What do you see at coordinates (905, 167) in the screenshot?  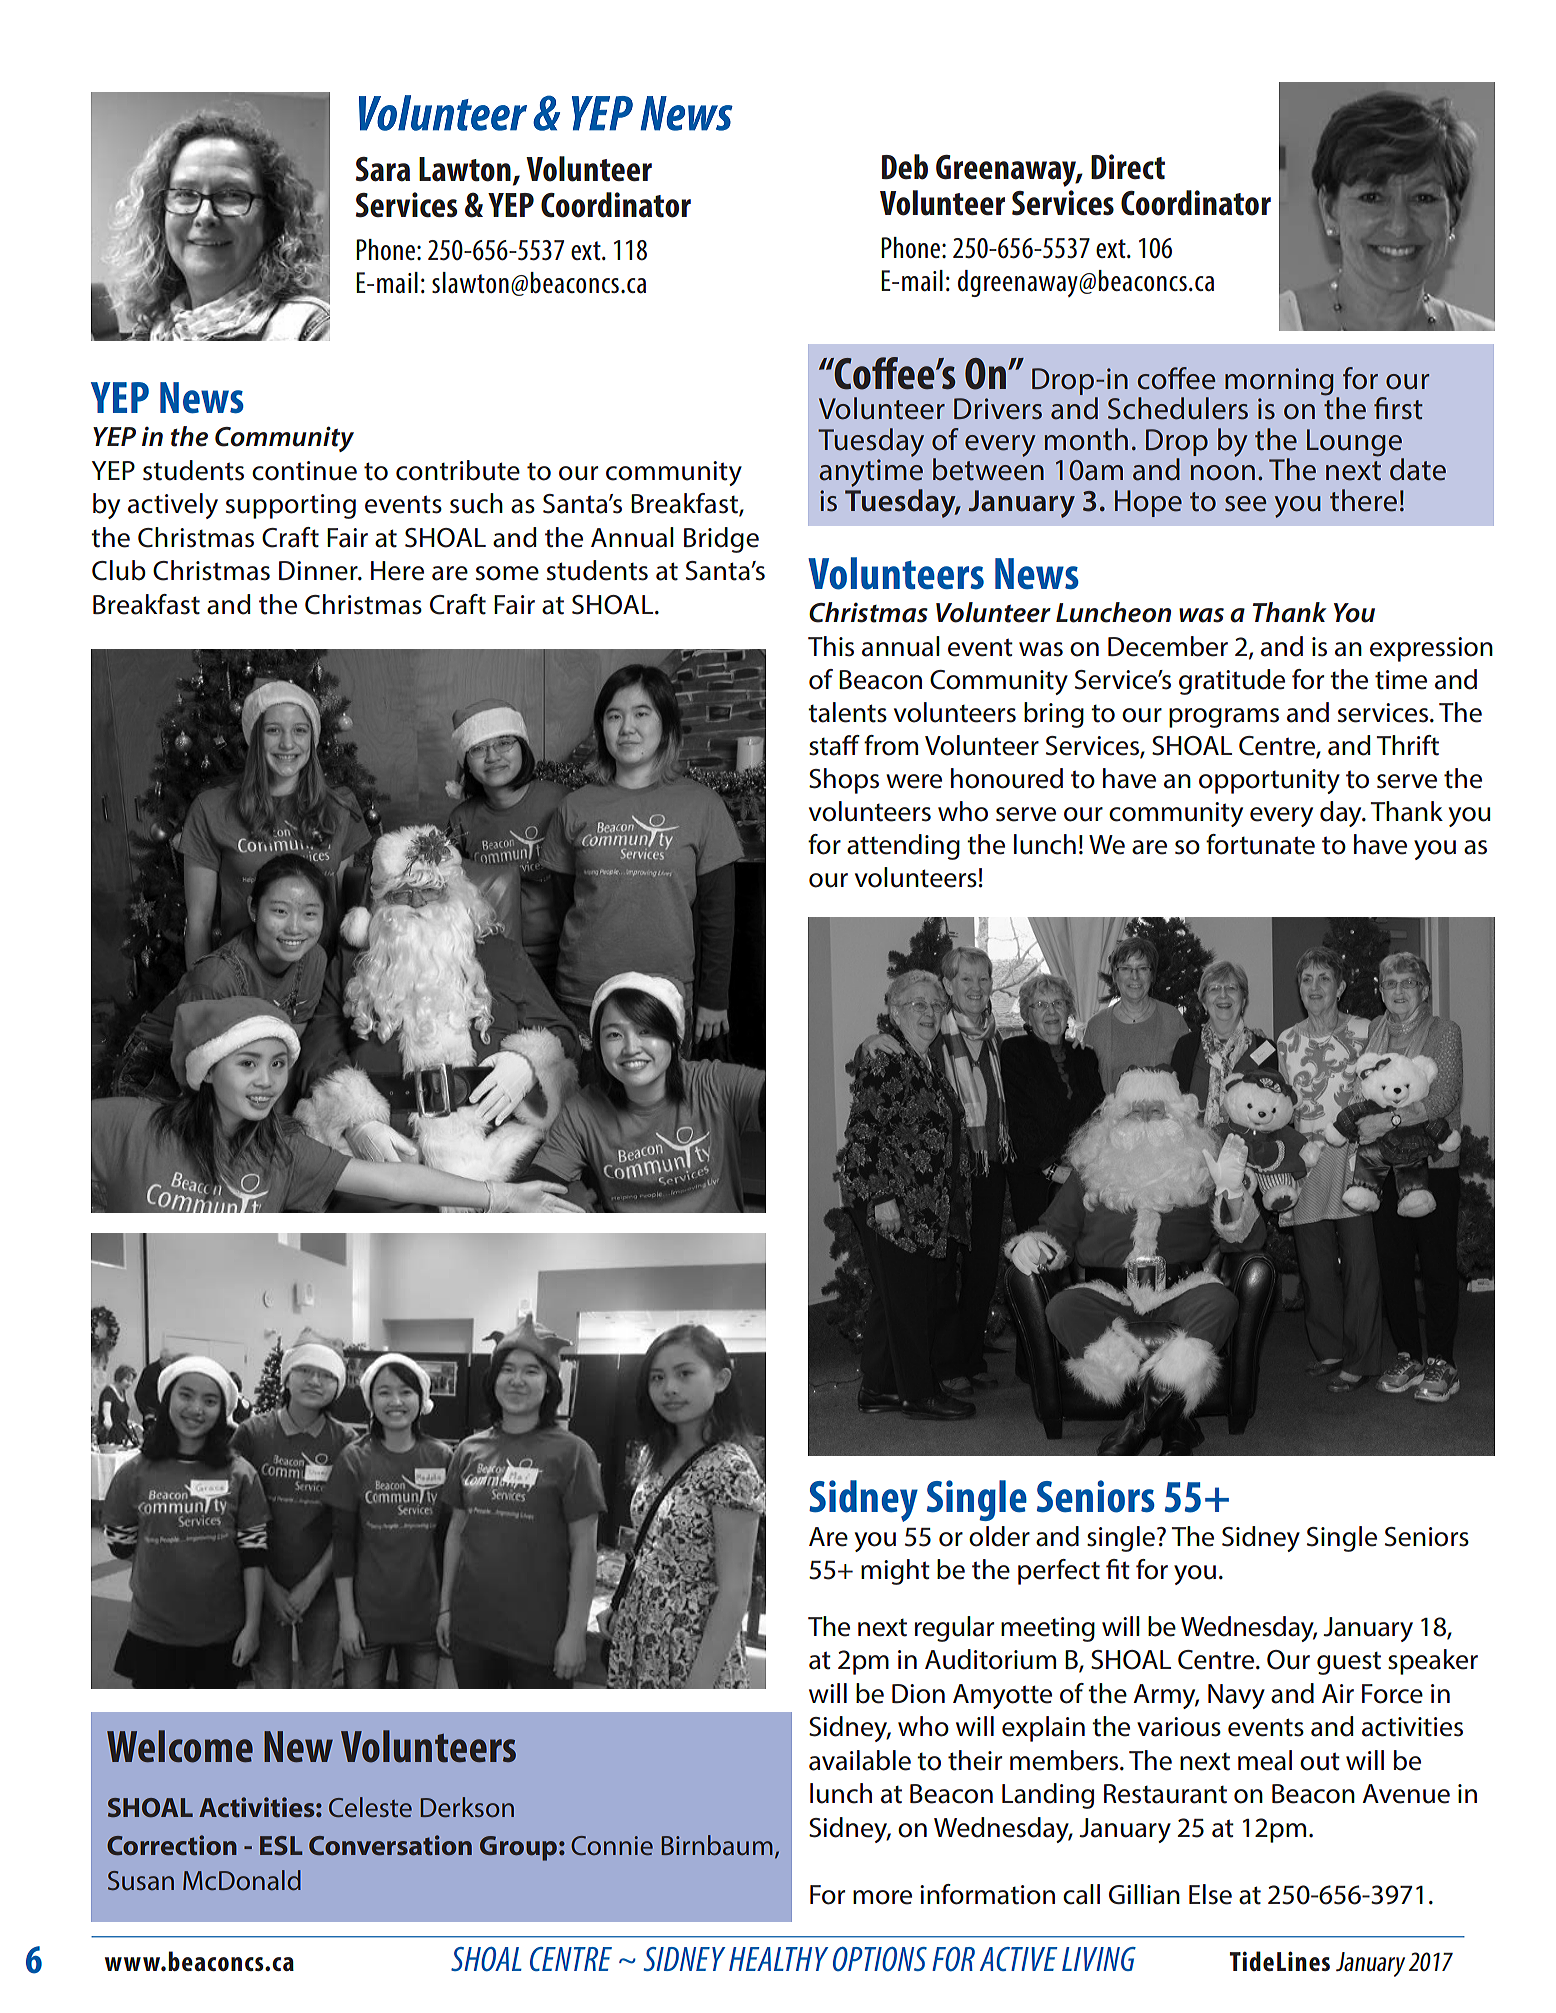 I see `Deb` at bounding box center [905, 167].
